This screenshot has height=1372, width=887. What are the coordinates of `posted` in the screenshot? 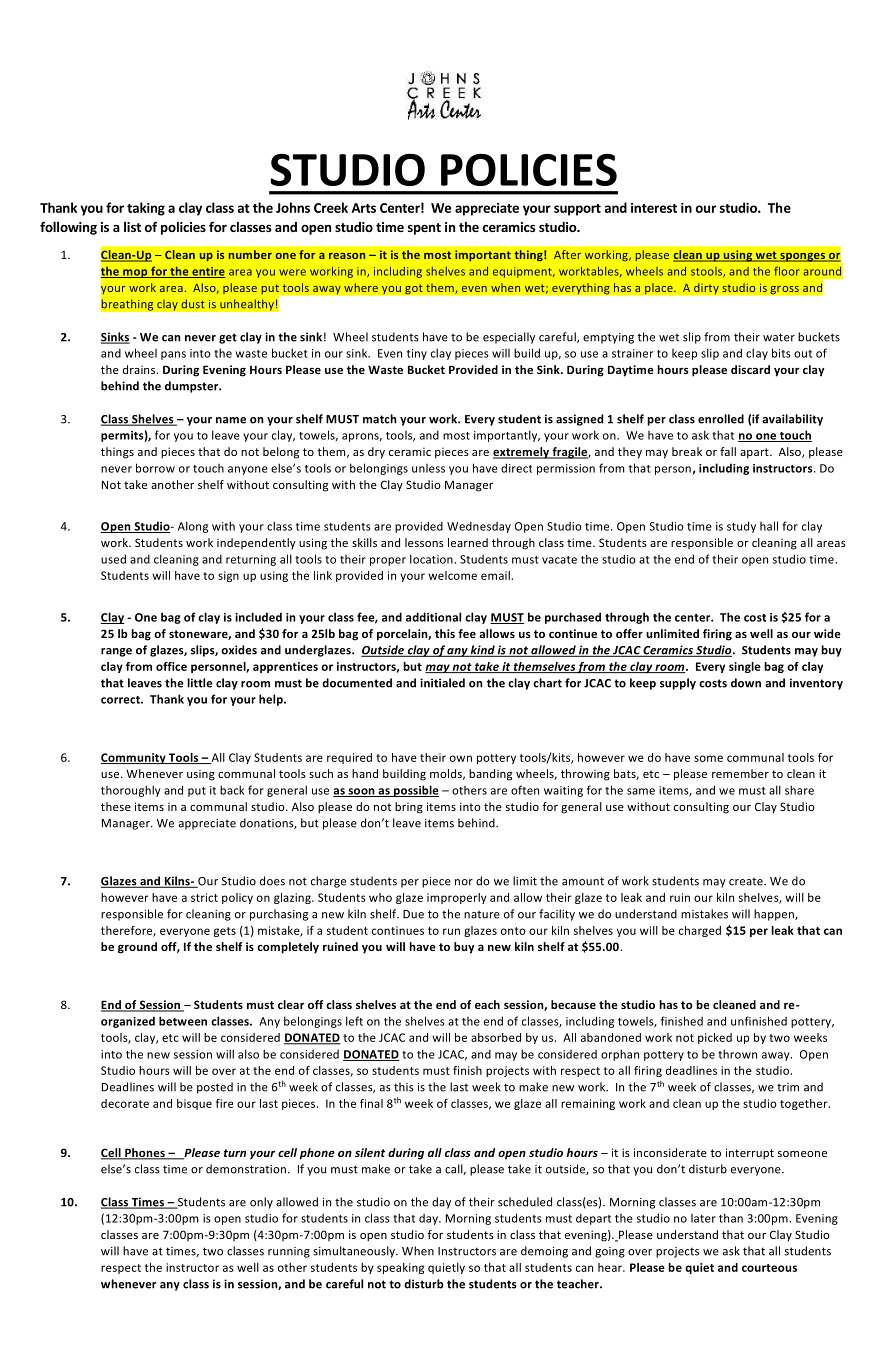 It's located at (215, 1088).
